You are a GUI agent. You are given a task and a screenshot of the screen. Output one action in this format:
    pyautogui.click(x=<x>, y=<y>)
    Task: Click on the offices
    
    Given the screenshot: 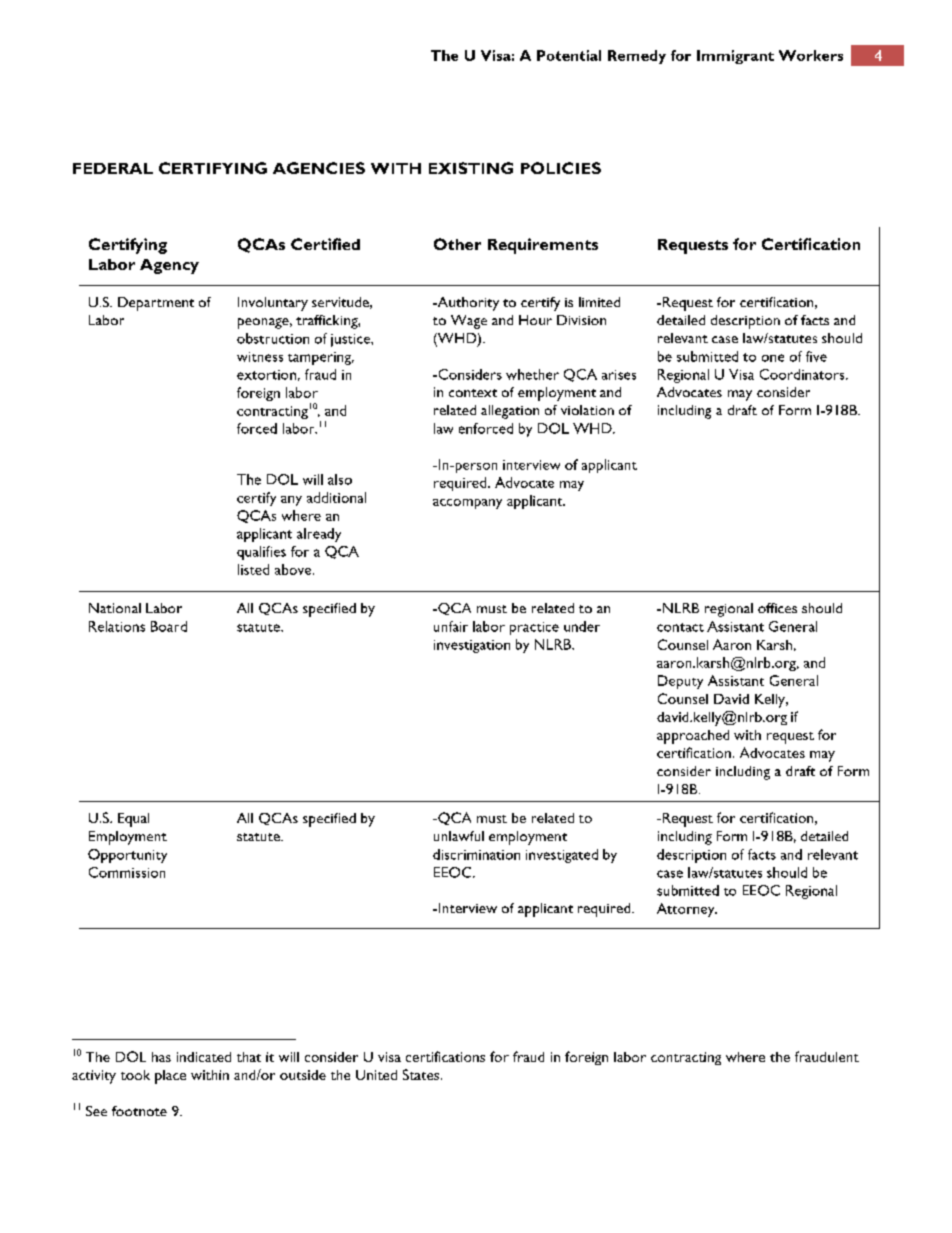 What is the action you would take?
    pyautogui.click(x=777, y=608)
